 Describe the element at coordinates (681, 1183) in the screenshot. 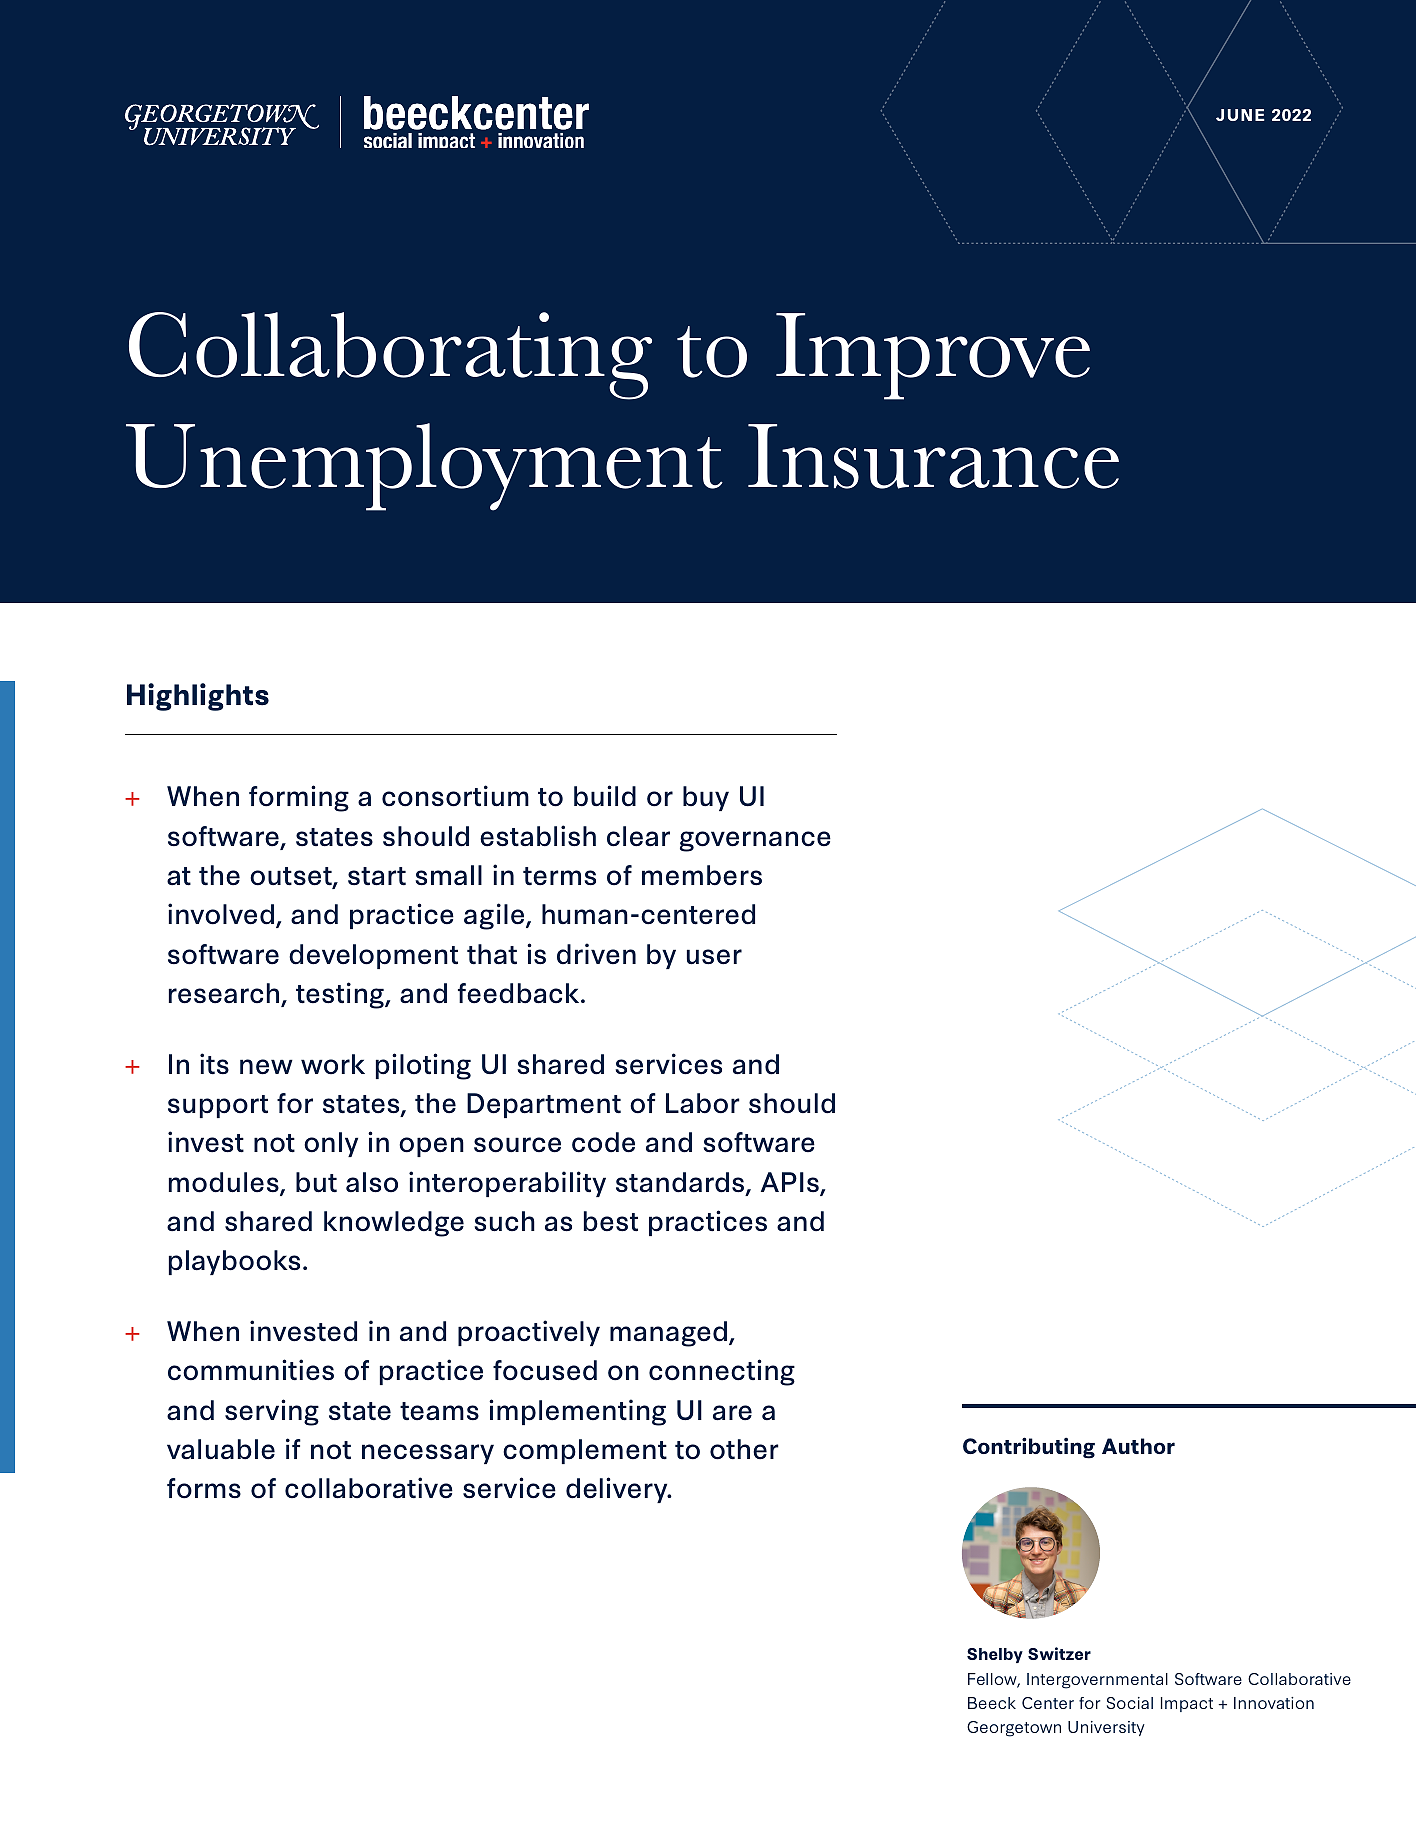

I see `standards` at that location.
